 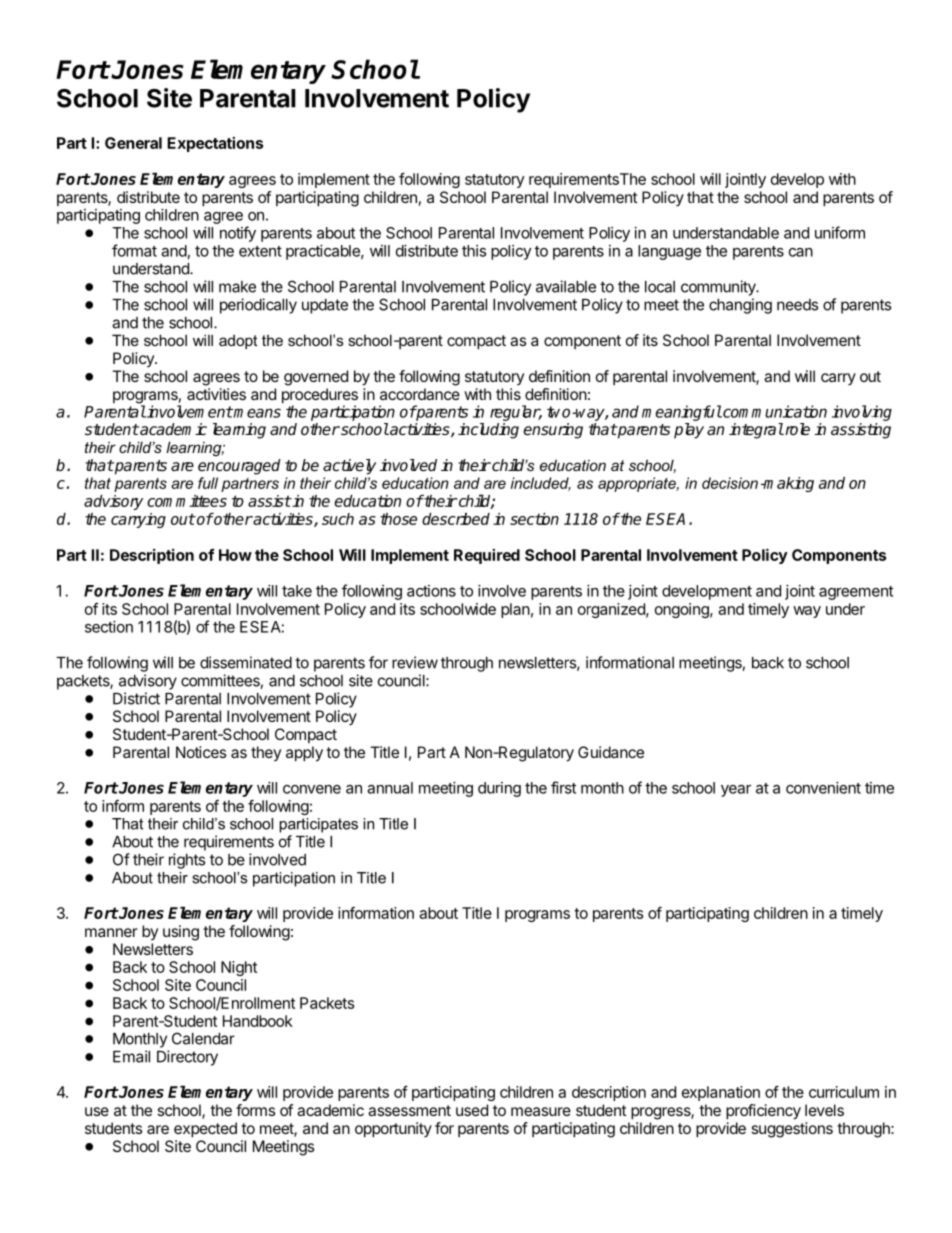 I want to click on integral, so click(x=756, y=431).
